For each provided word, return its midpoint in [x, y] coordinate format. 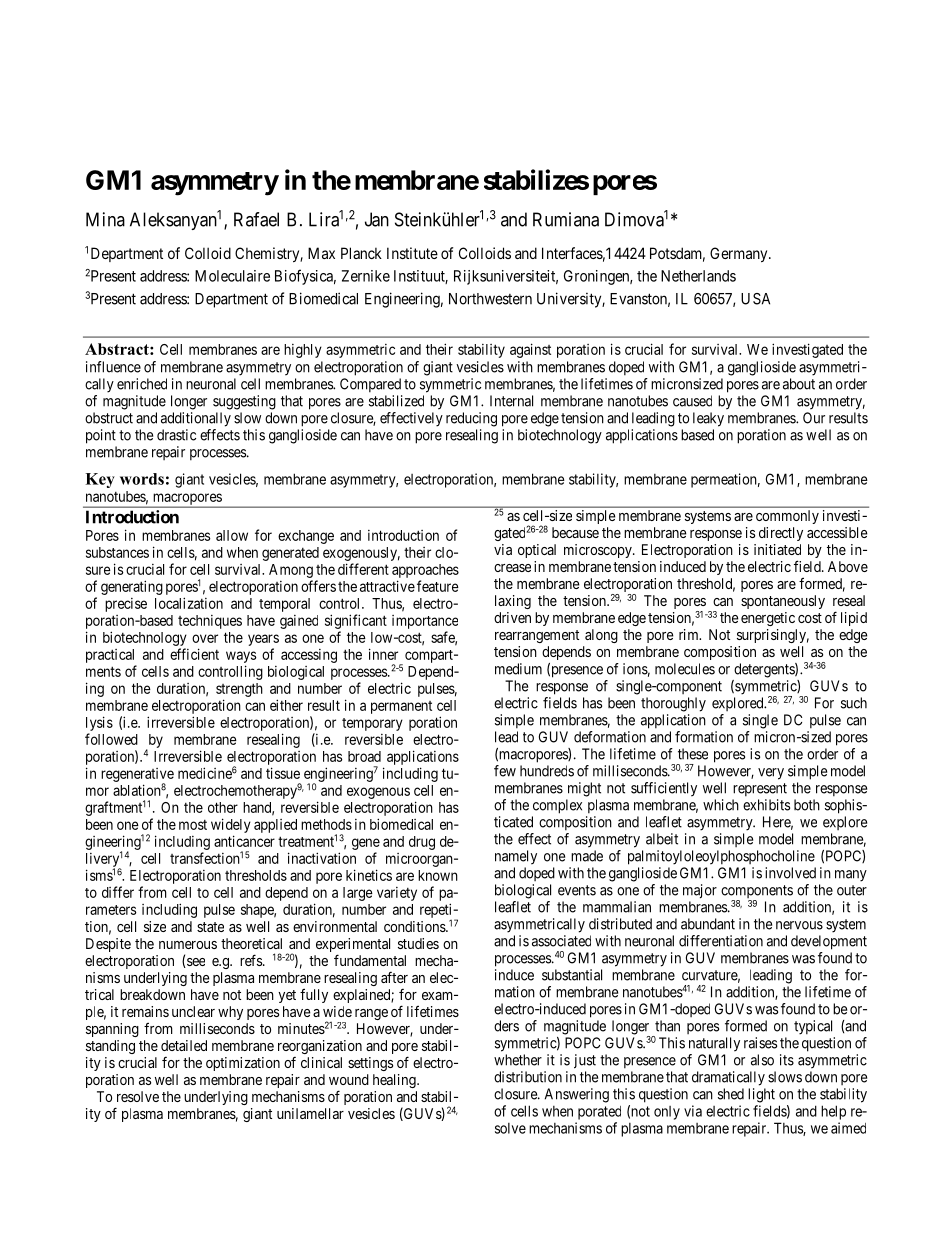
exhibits [766, 805]
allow [232, 535]
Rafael [256, 219]
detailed [184, 1045]
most [193, 825]
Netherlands [698, 276]
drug [422, 843]
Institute [412, 253]
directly [781, 534]
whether [518, 1060]
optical [537, 551]
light [761, 1095]
